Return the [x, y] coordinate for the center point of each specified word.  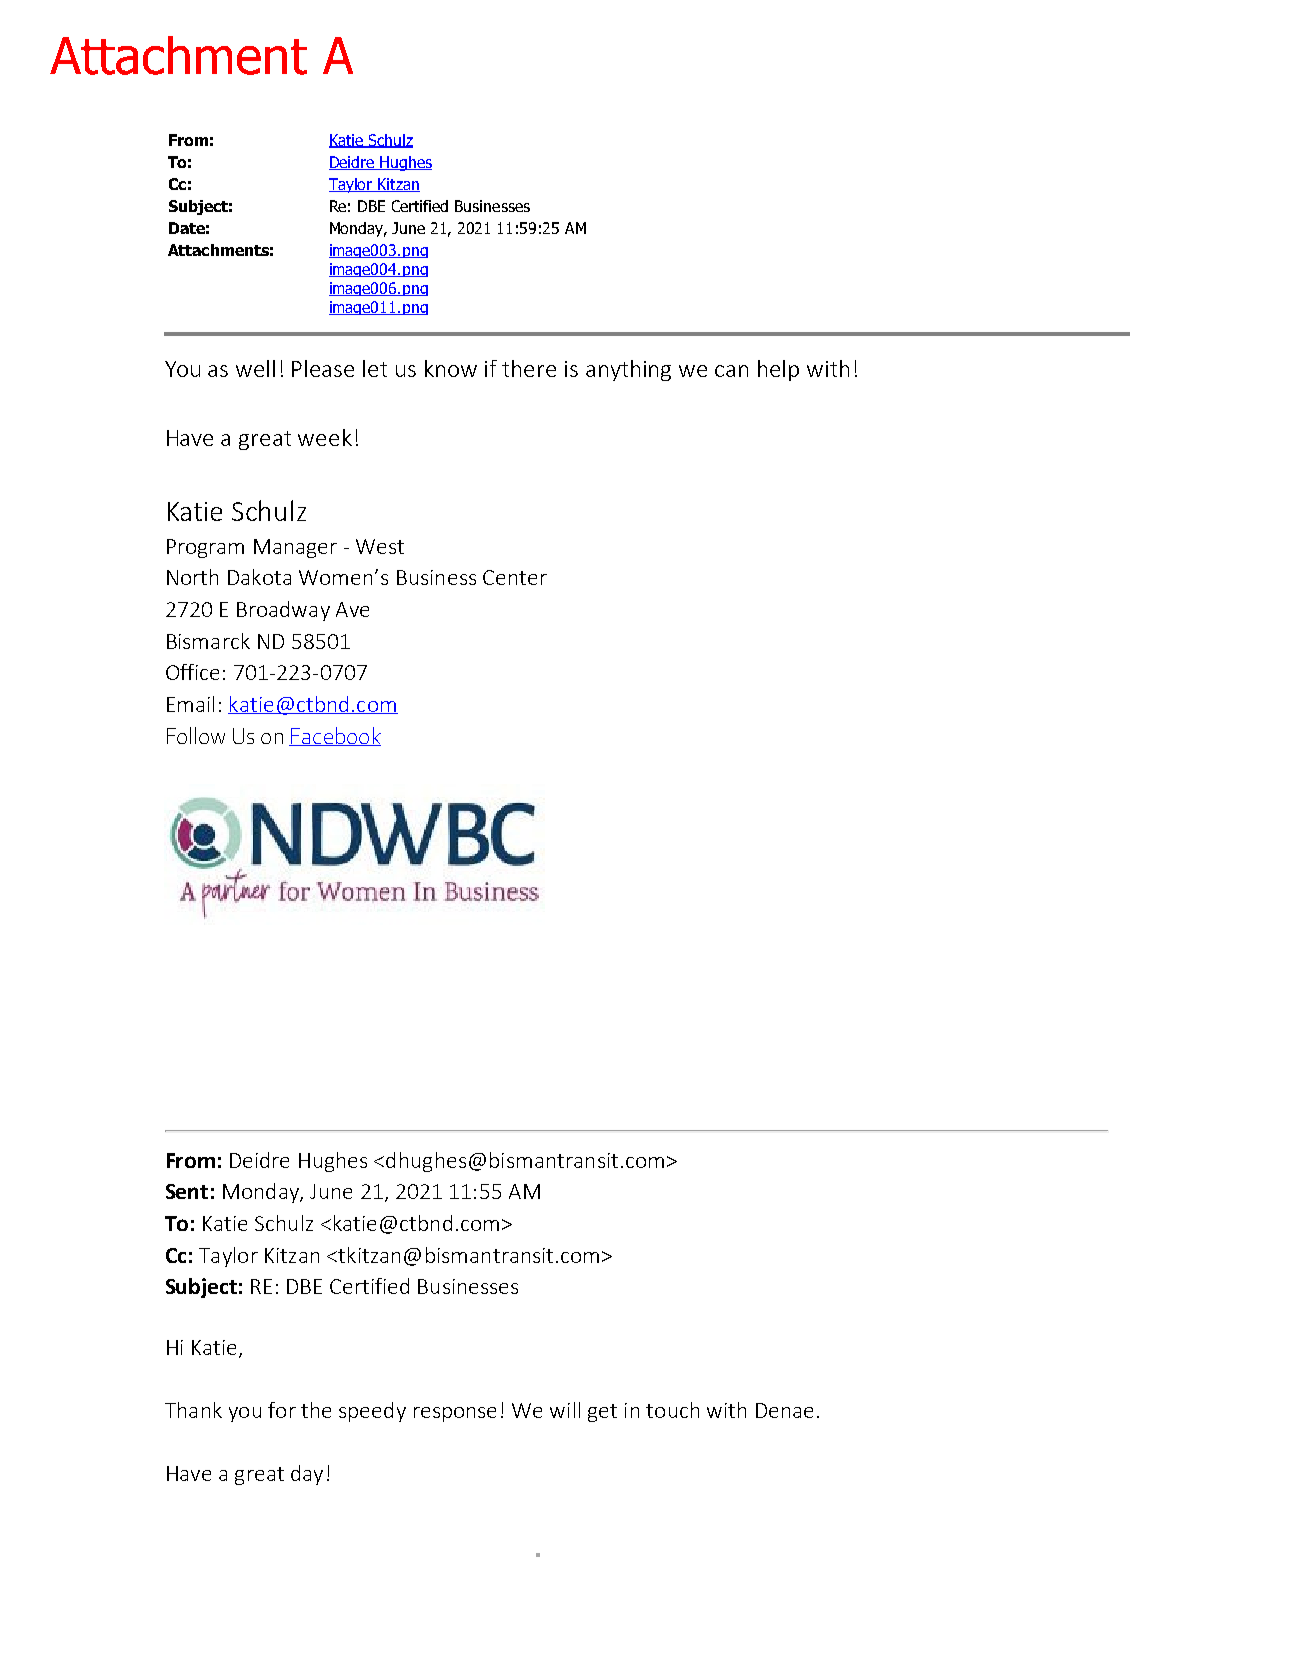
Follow [196, 735]
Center [515, 577]
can [731, 371]
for [282, 1410]
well [255, 368]
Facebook [335, 736]
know [451, 368]
